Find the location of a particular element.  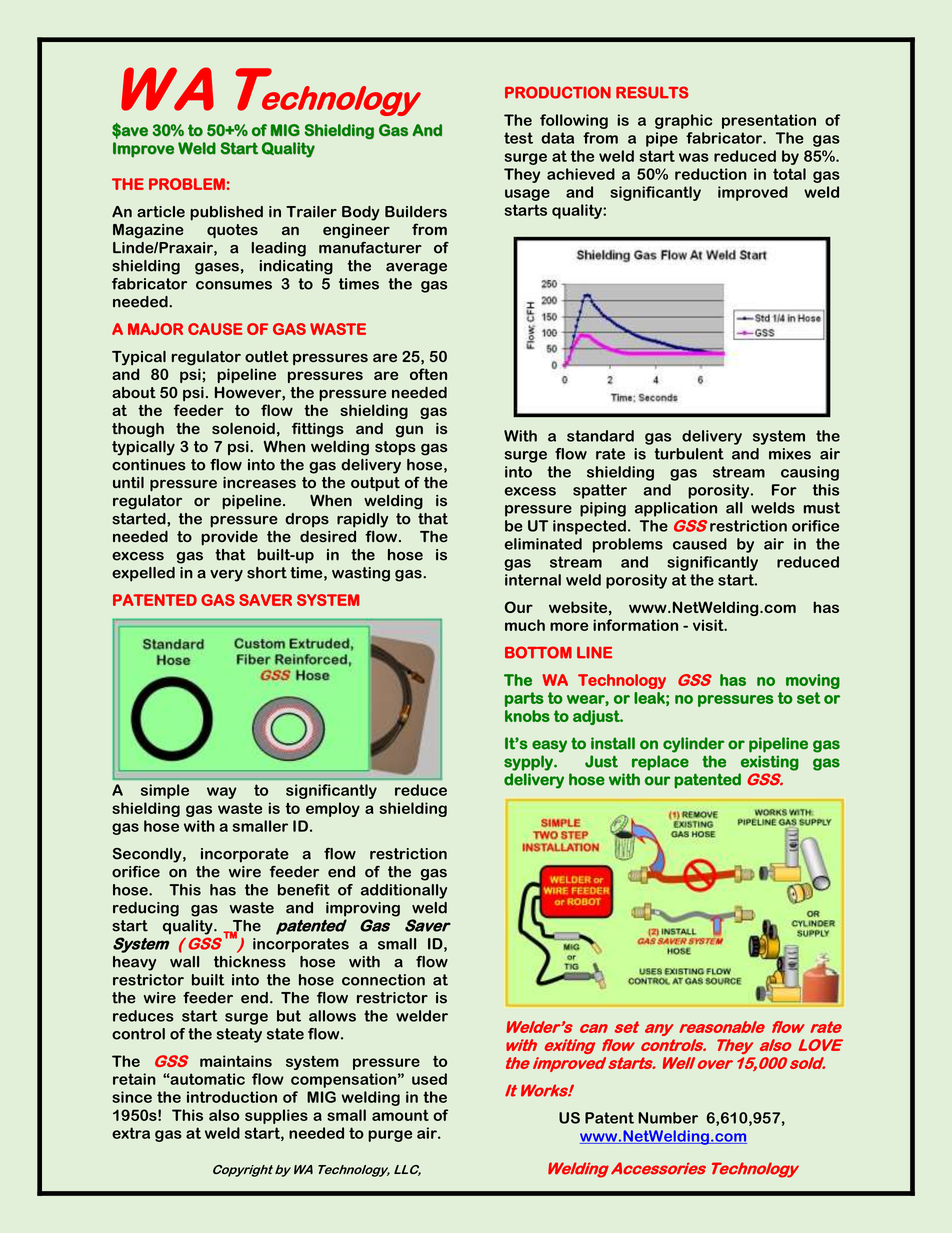

additionally is located at coordinates (404, 891).
